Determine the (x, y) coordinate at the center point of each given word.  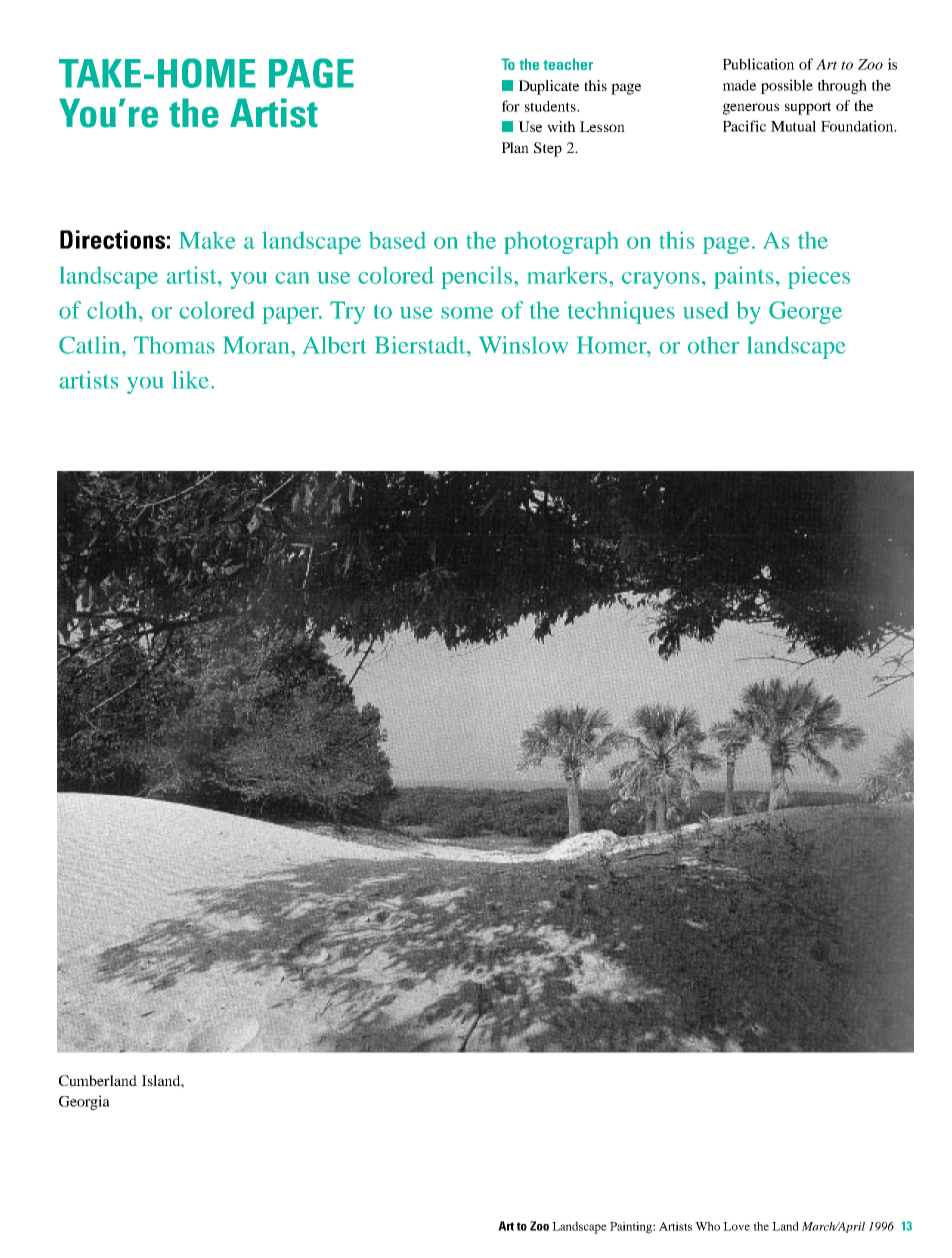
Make (207, 240)
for (511, 106)
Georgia (84, 1102)
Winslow (523, 345)
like (190, 380)
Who (707, 1226)
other (713, 345)
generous (751, 109)
